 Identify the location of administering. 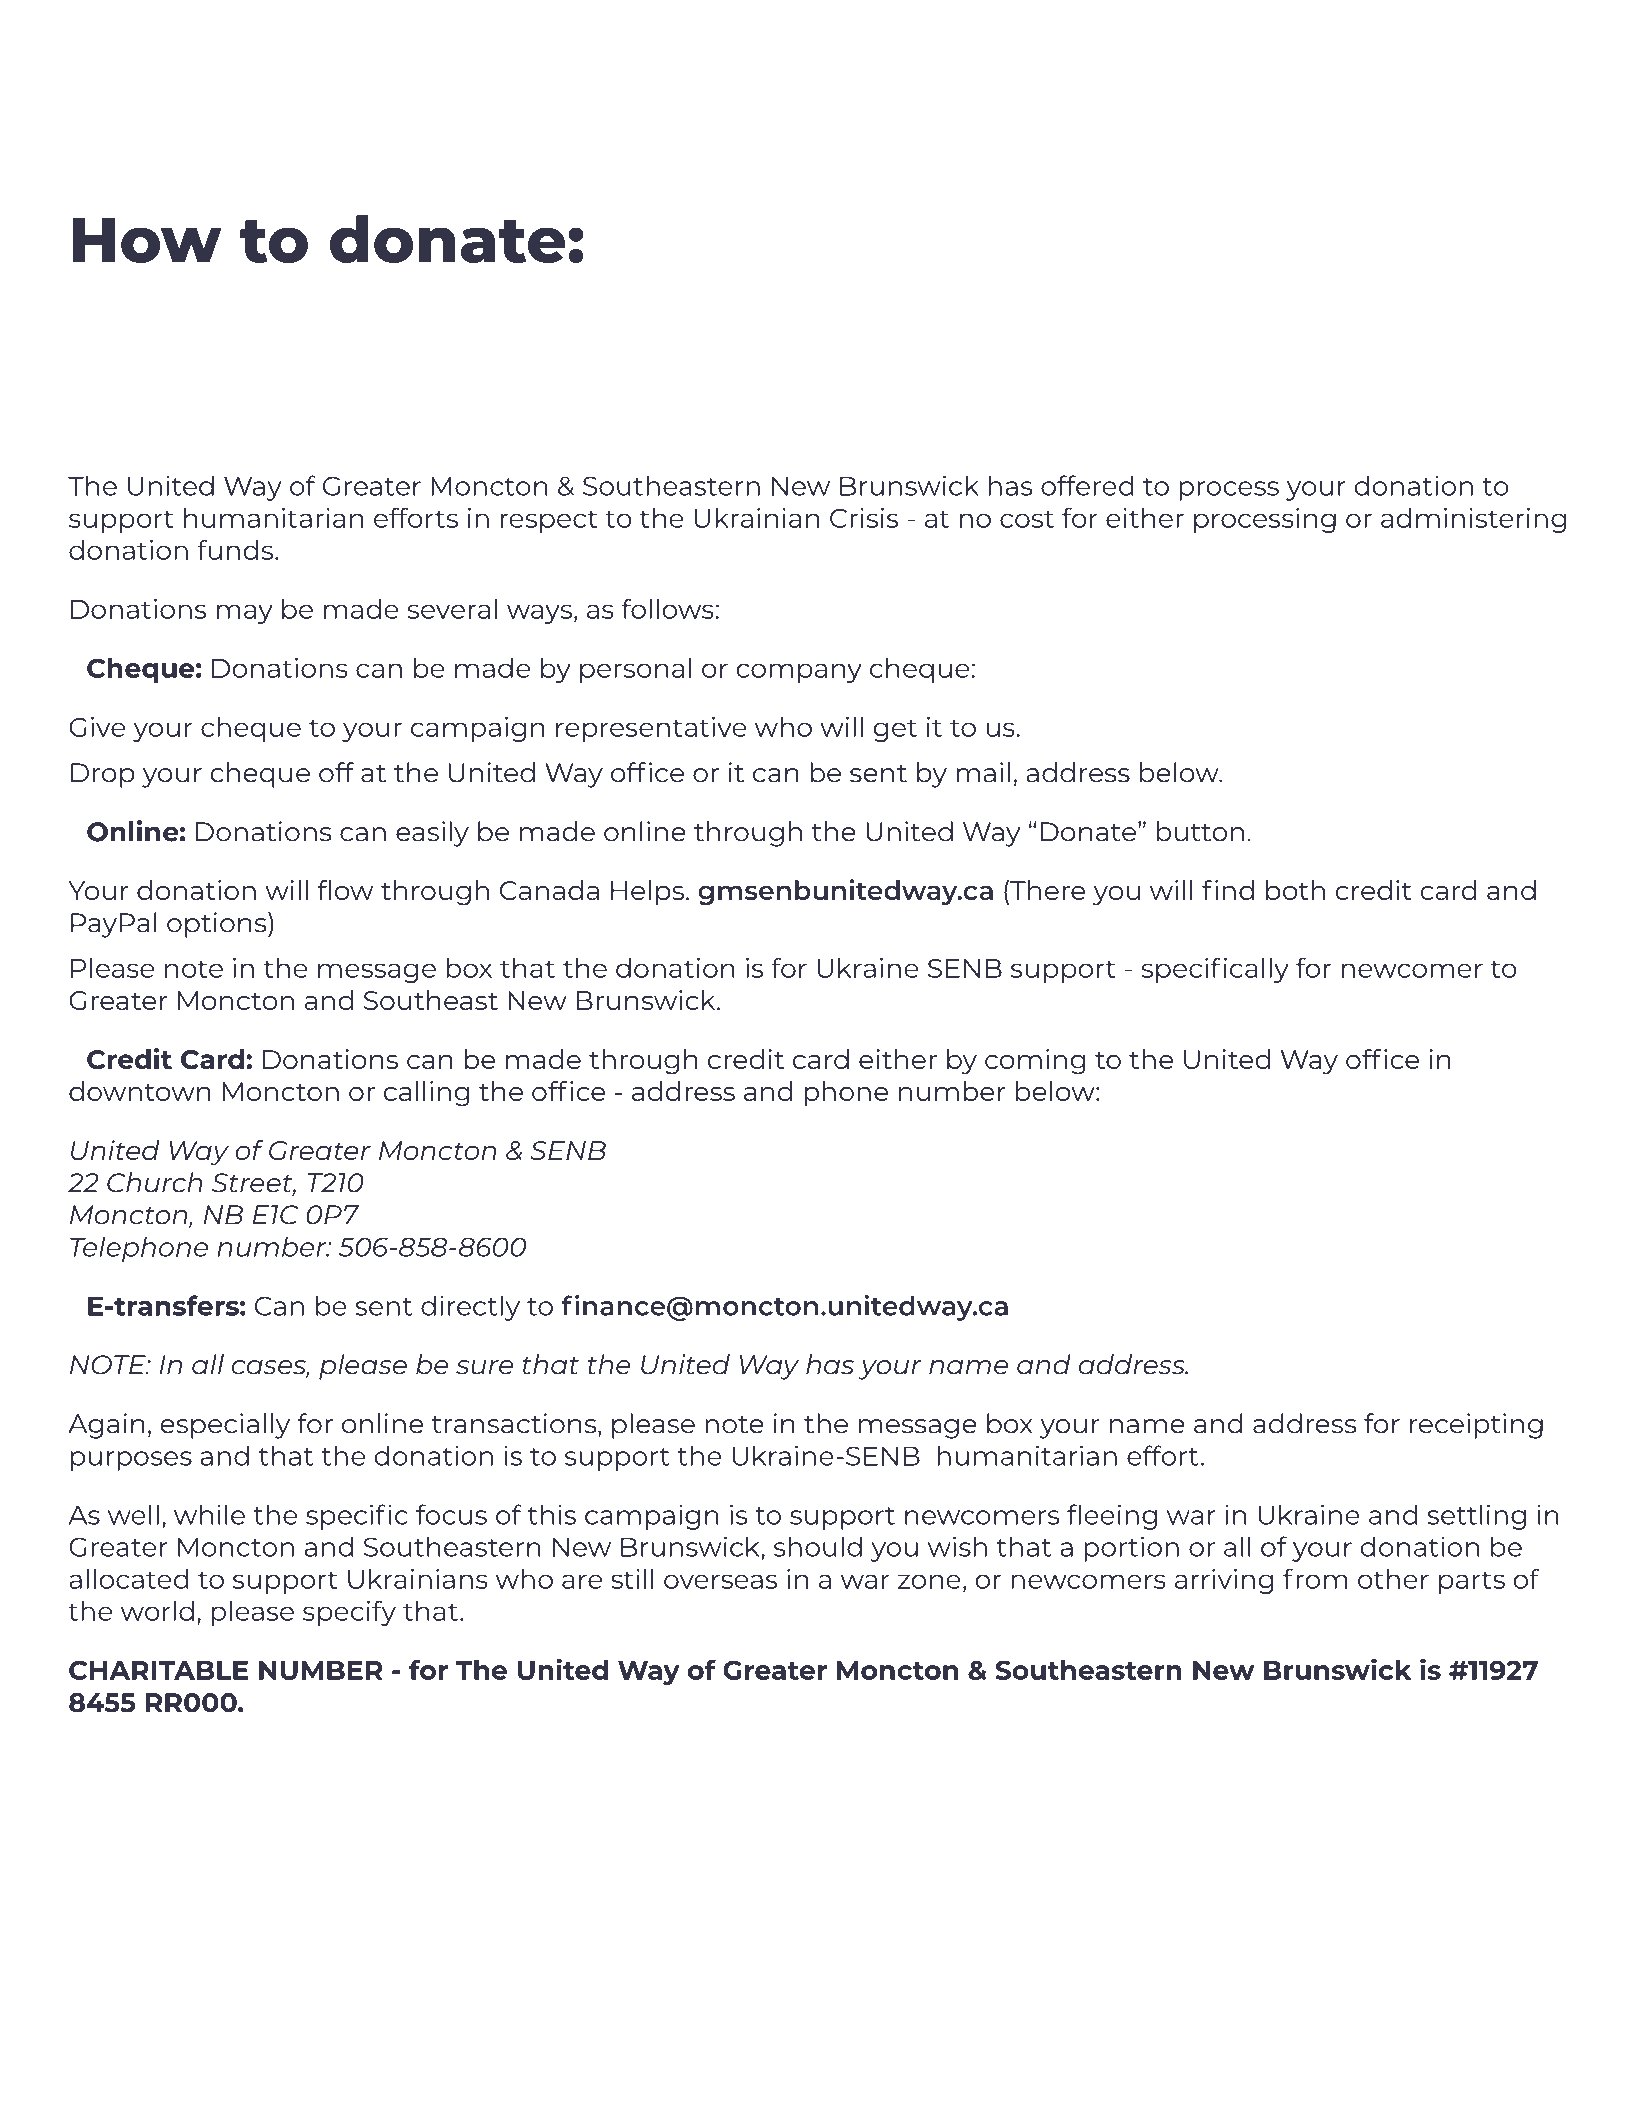
(1473, 520).
